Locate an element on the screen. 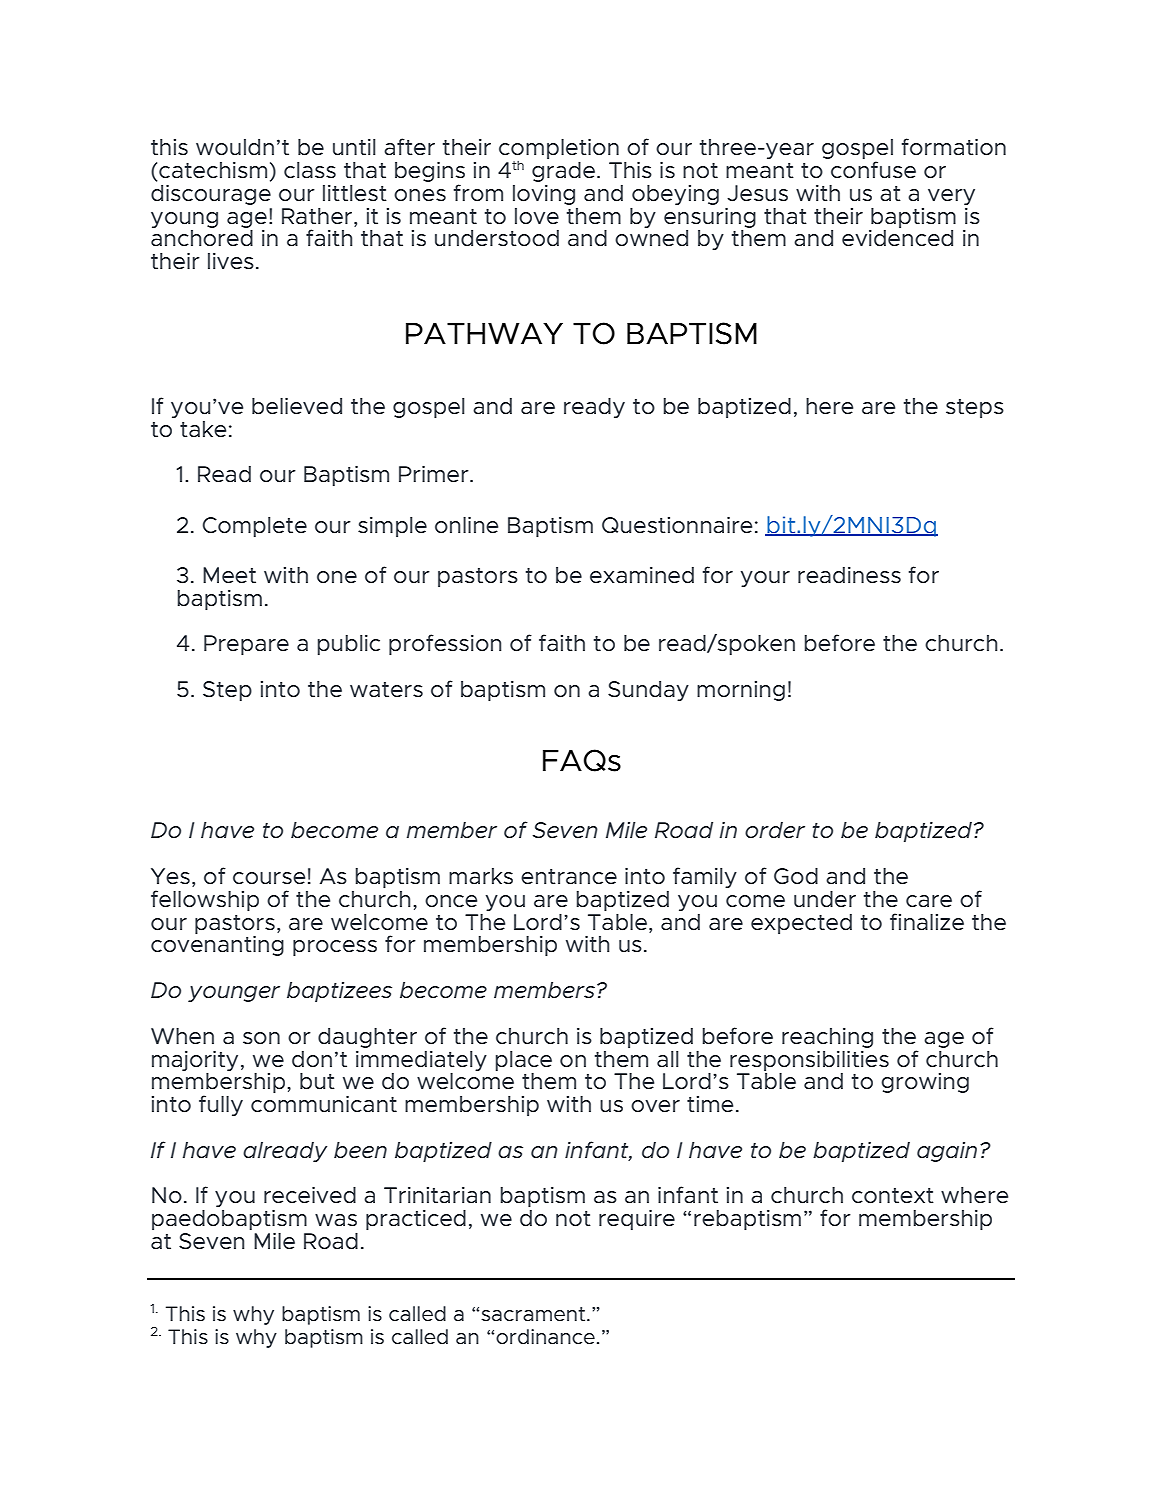 The width and height of the screenshot is (1163, 1506). place is located at coordinates (524, 1061).
